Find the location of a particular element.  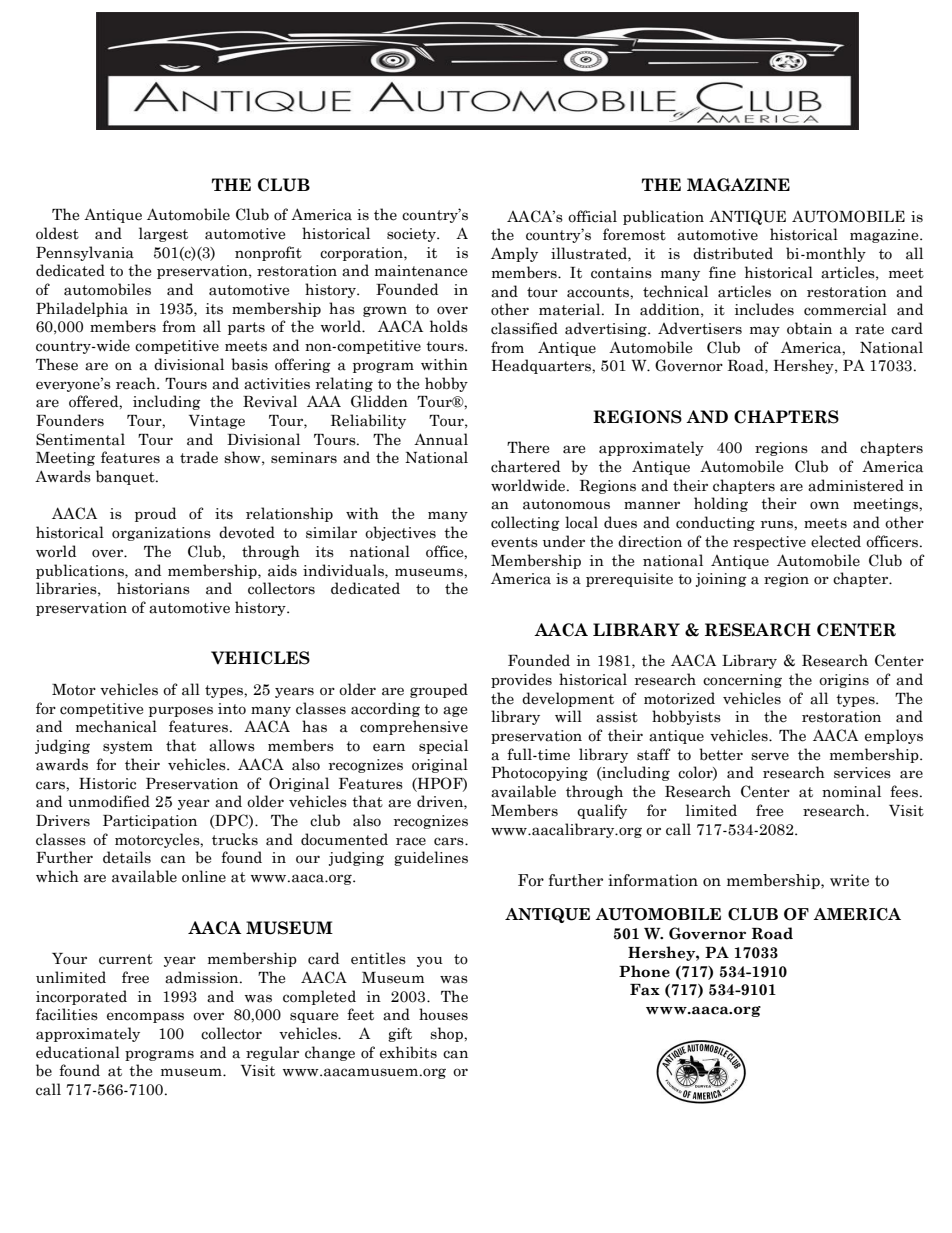

distributed is located at coordinates (733, 253).
